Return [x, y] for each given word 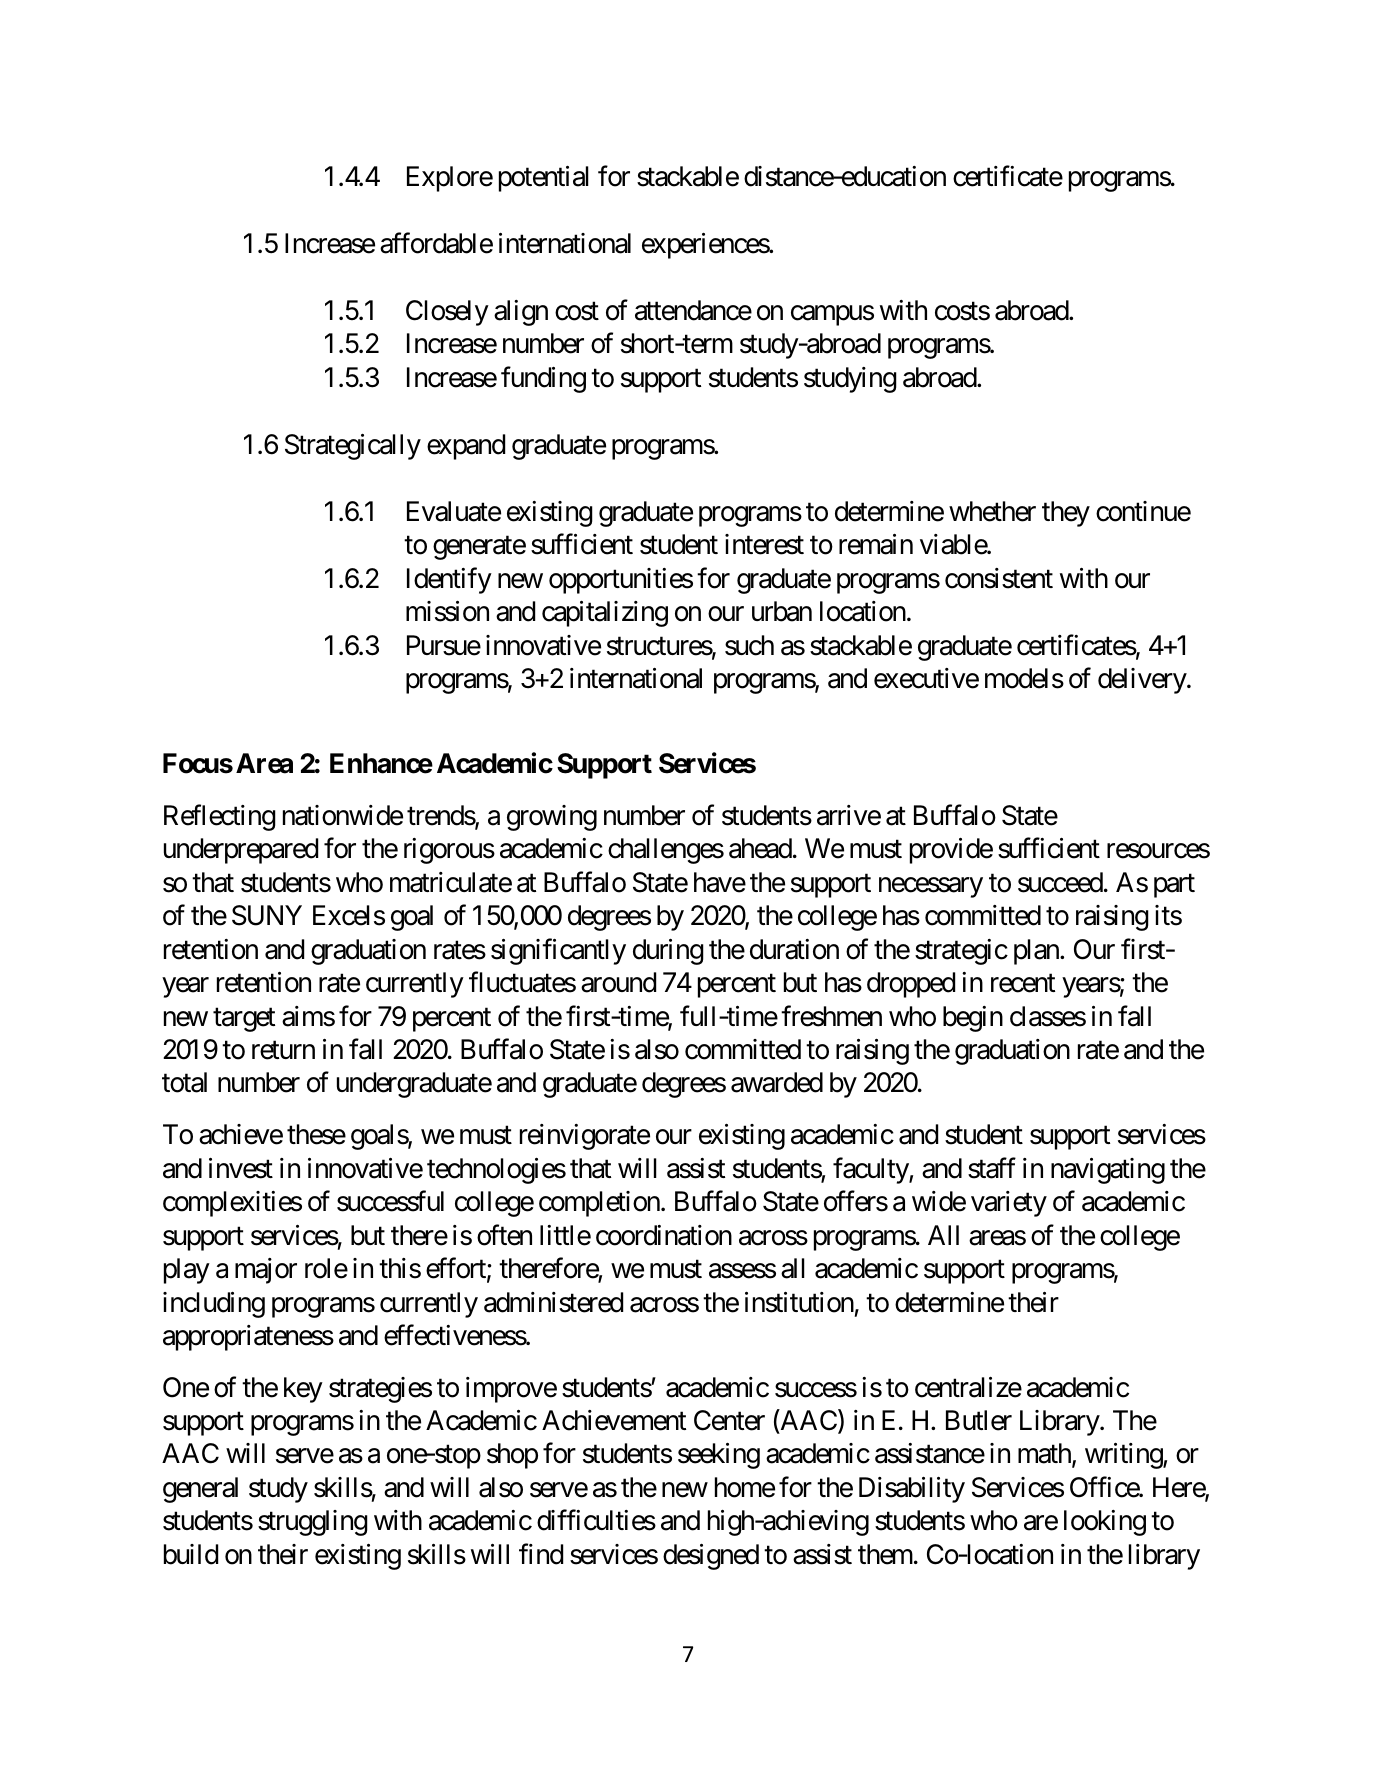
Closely [447, 313]
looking [1105, 1523]
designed [711, 1557]
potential [544, 179]
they [1066, 514]
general [200, 1490]
